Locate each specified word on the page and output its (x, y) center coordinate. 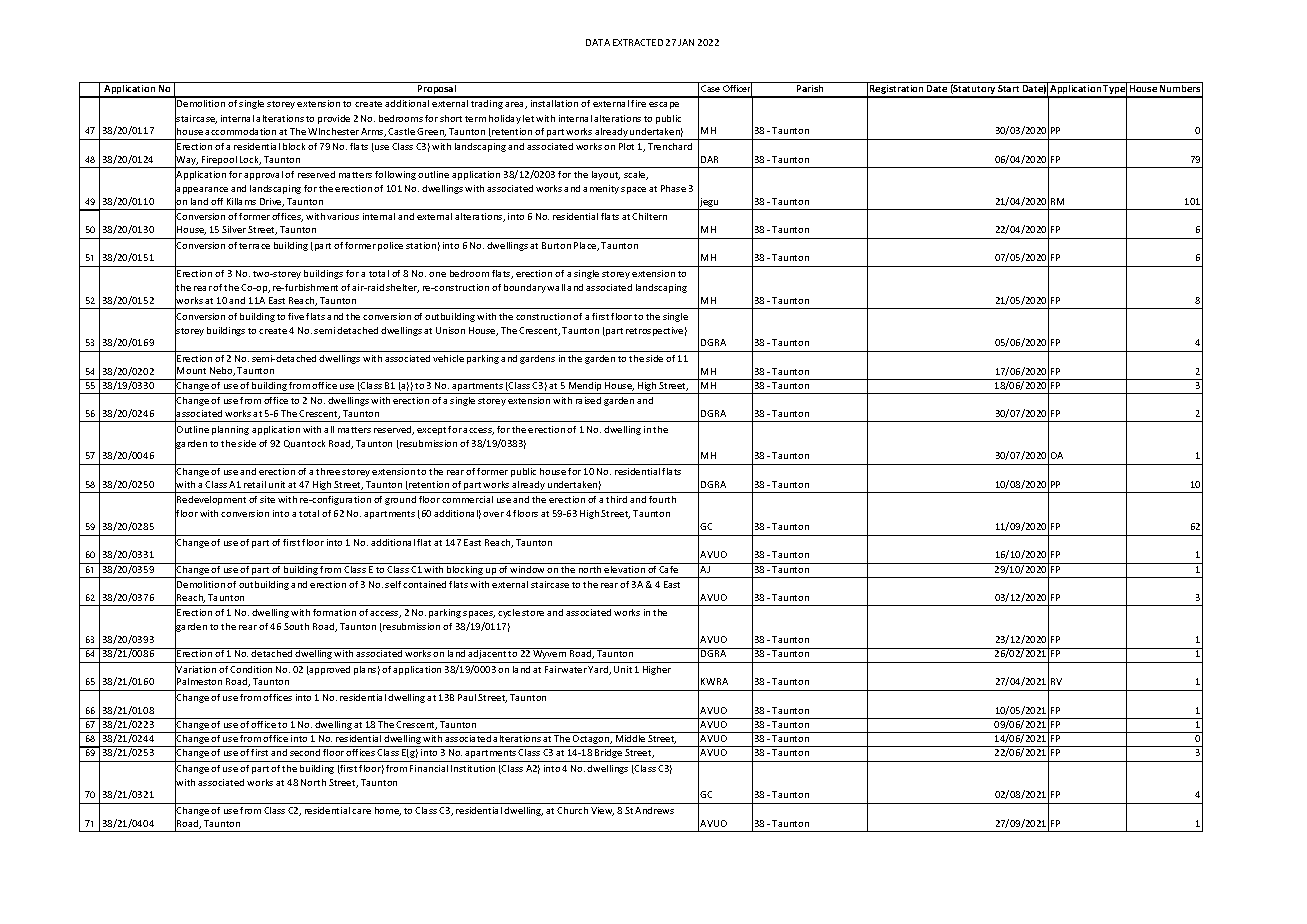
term (475, 119)
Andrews (654, 810)
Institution (473, 768)
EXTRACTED (638, 42)
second (305, 752)
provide (334, 119)
